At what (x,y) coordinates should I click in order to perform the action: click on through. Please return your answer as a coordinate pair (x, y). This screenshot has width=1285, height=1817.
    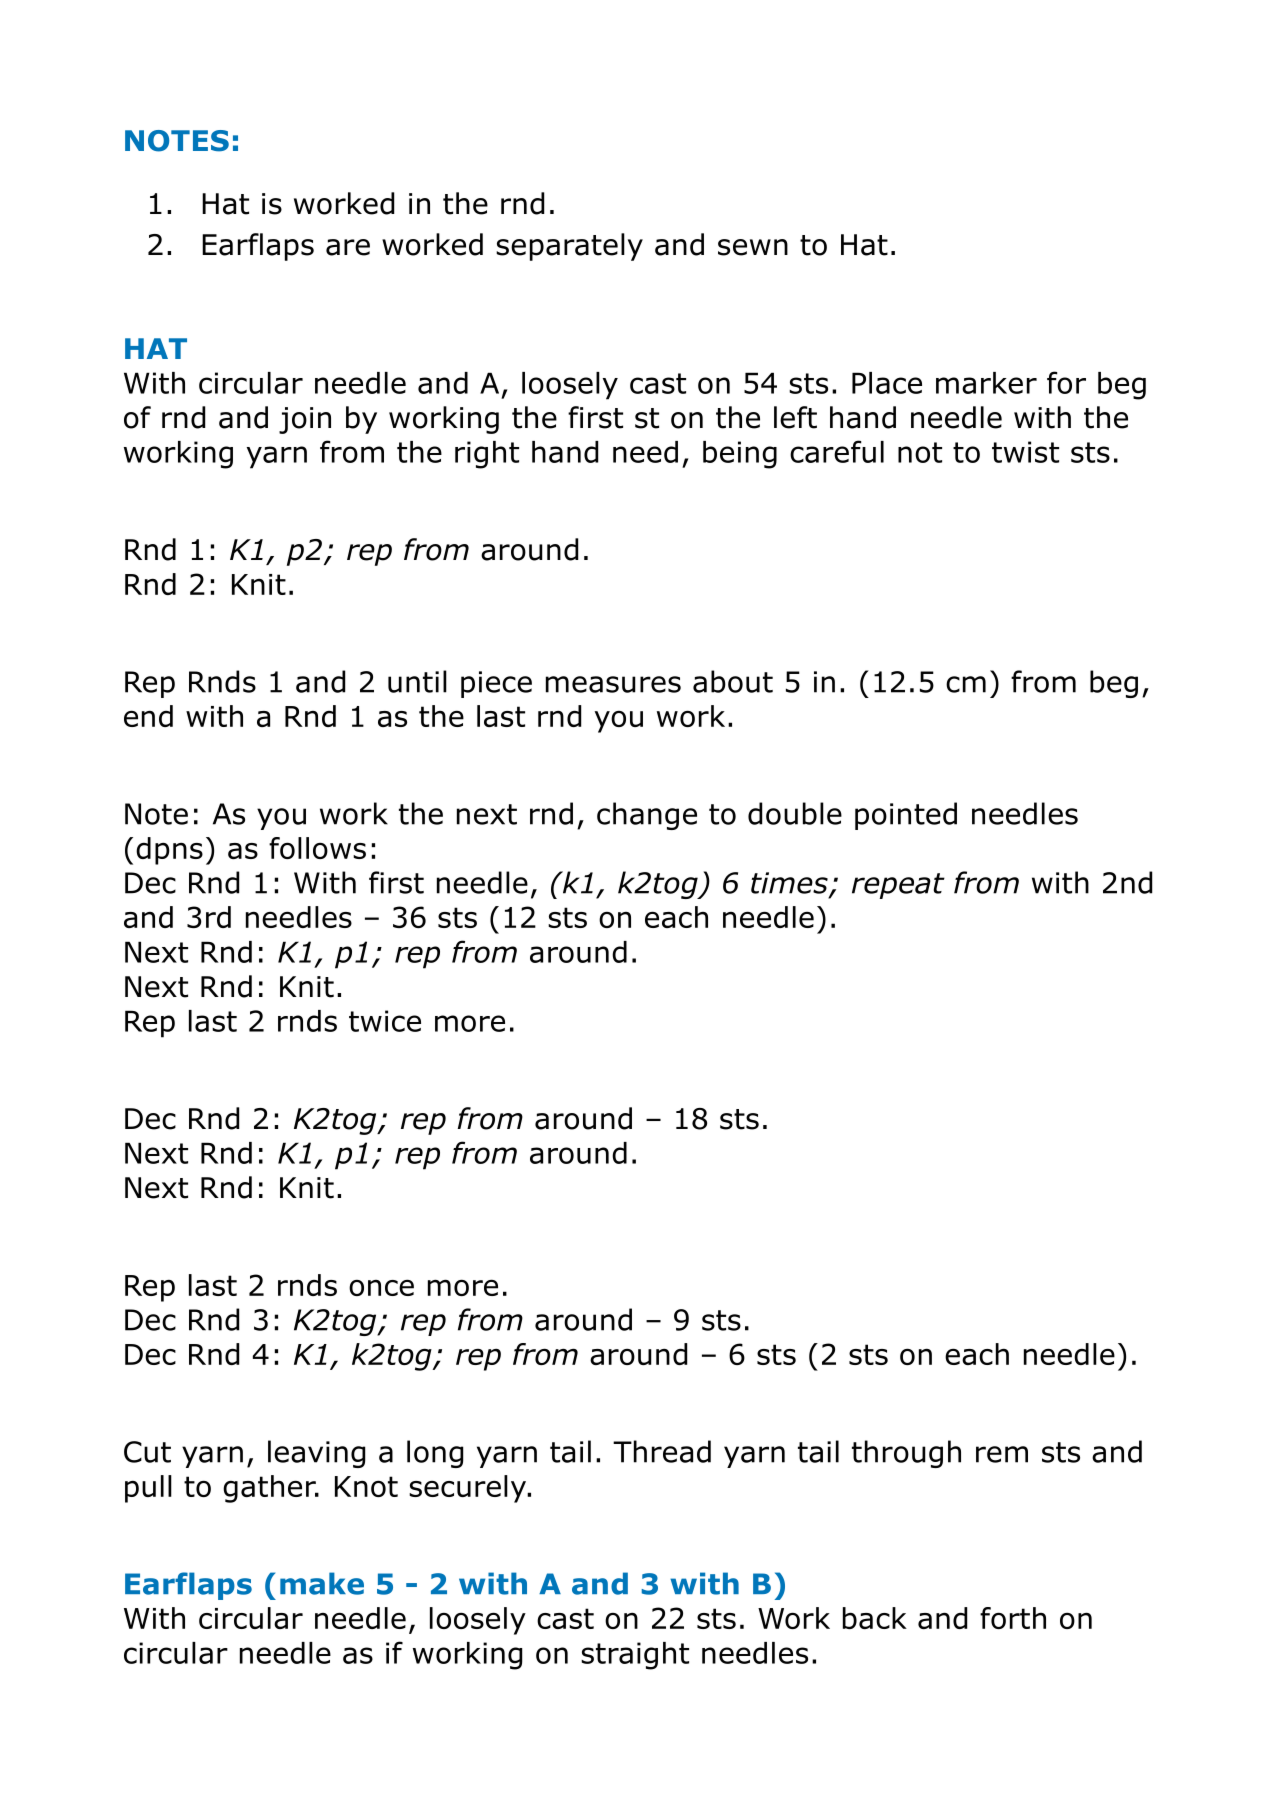
    Looking at the image, I should click on (906, 1454).
